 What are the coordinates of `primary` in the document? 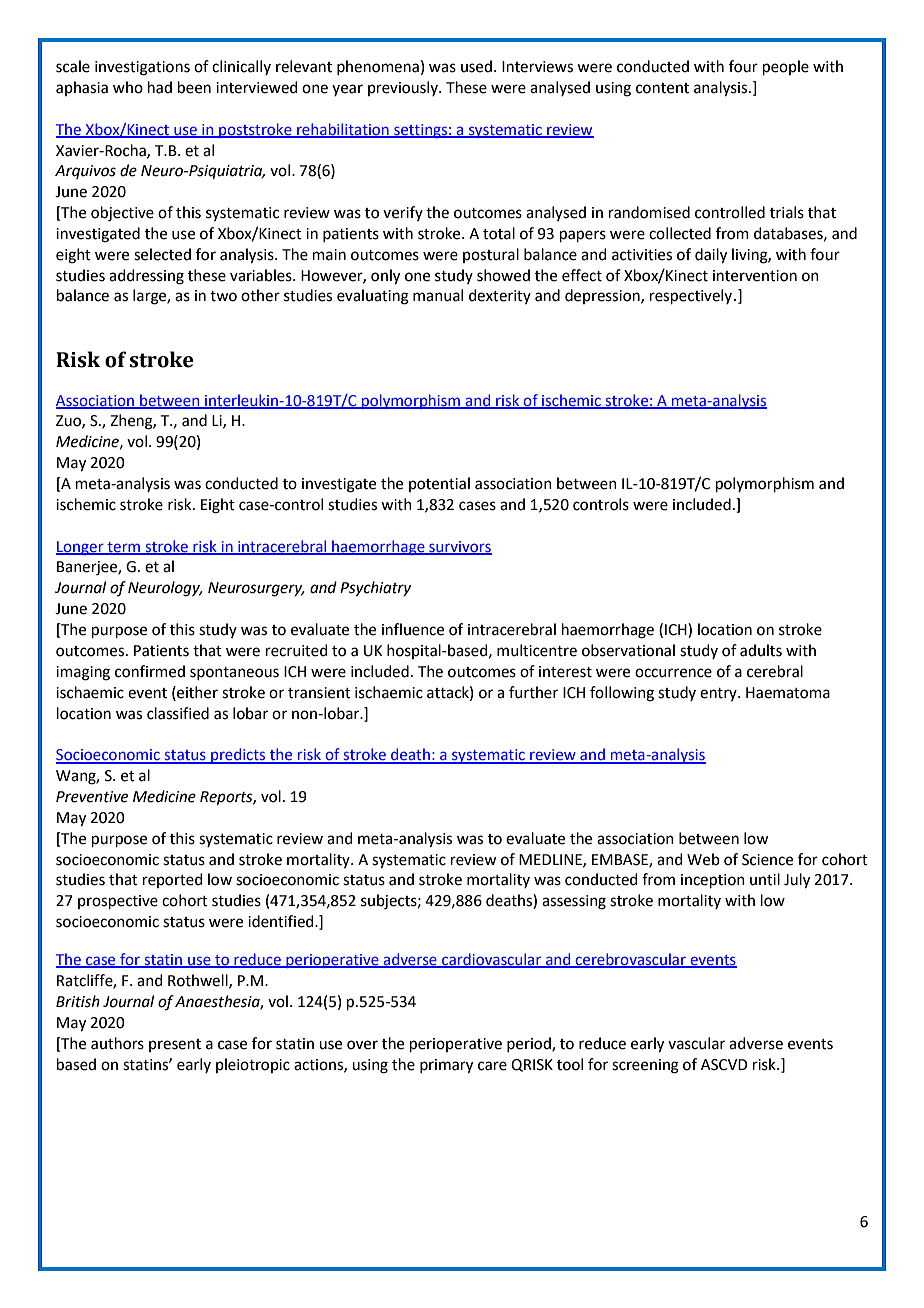 It's located at (446, 1066).
